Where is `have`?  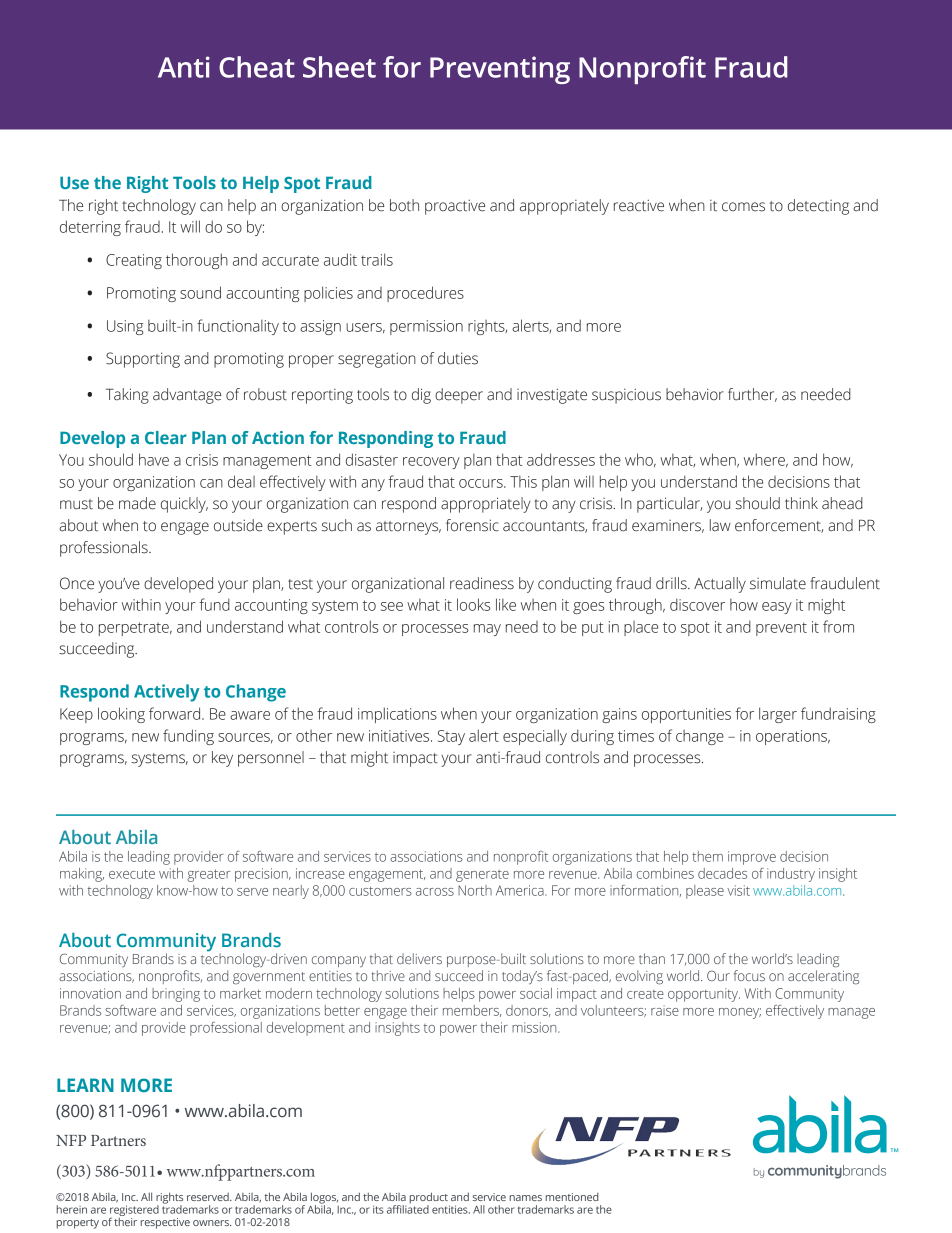
have is located at coordinates (154, 459).
